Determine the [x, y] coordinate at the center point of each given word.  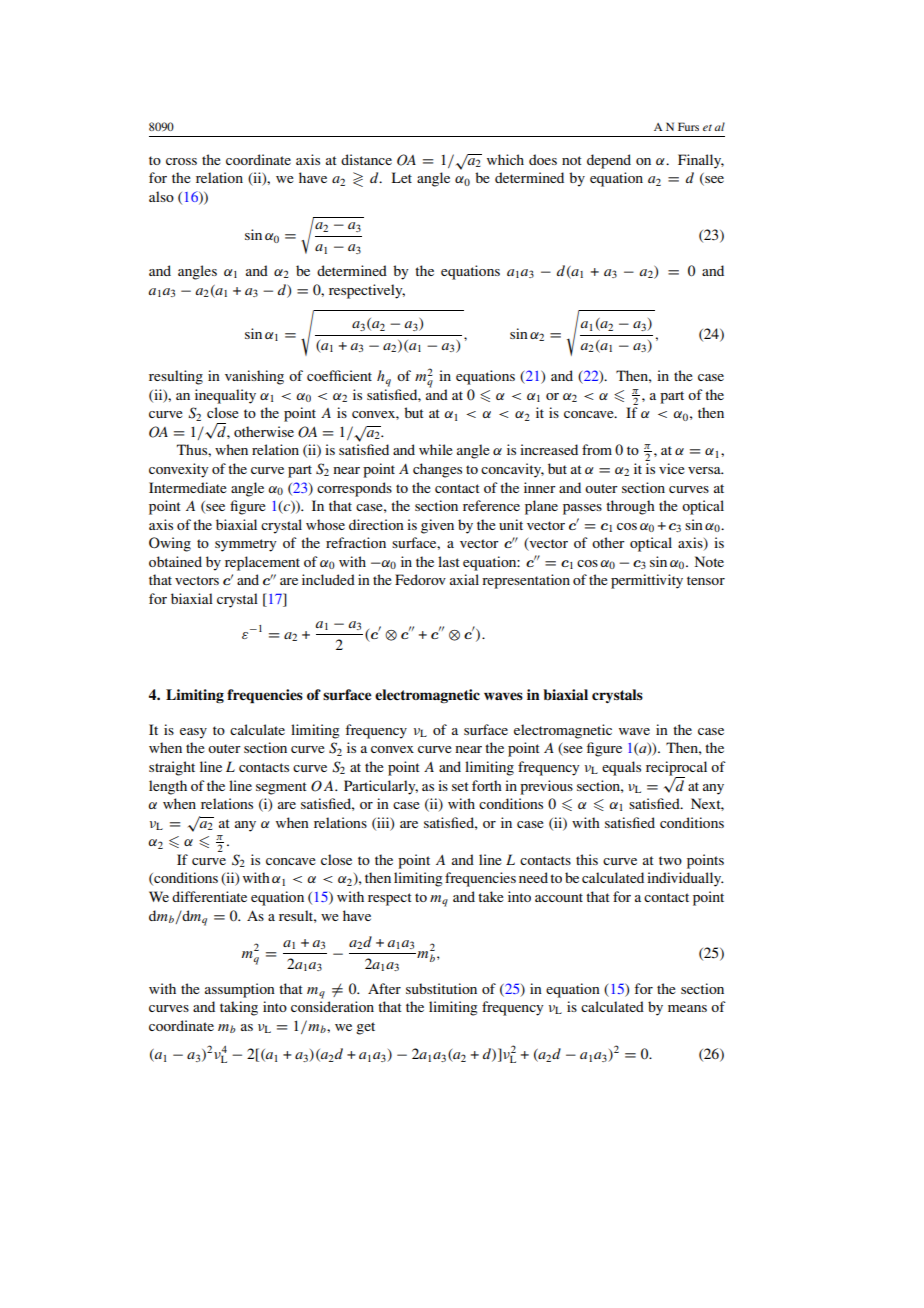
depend [609, 161]
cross [181, 161]
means [687, 1008]
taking [239, 1008]
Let [402, 177]
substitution [441, 988]
